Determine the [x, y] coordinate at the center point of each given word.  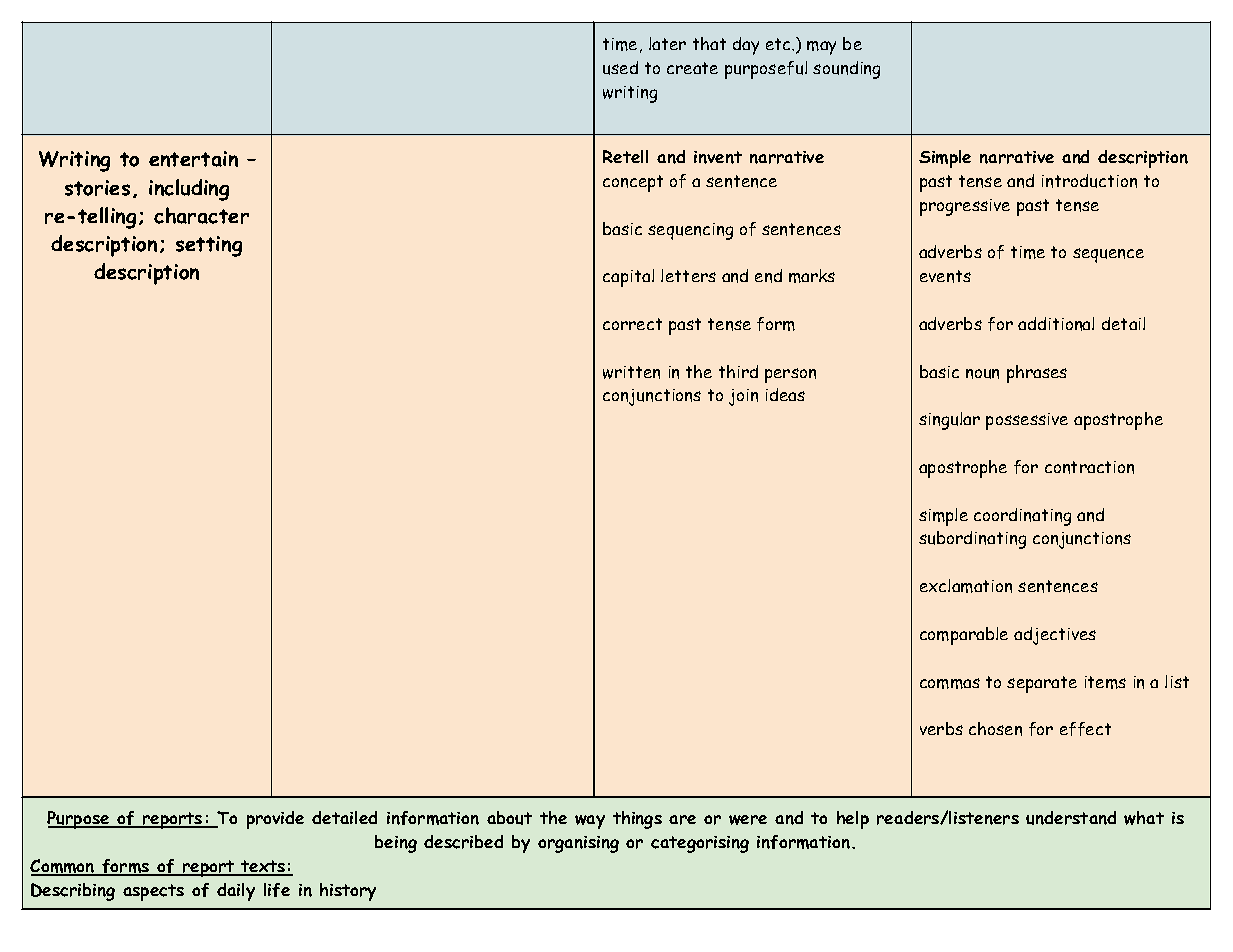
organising [578, 844]
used [620, 68]
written [631, 372]
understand [1071, 818]
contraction [1089, 467]
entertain [193, 159]
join [743, 397]
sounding [846, 70]
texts [264, 867]
